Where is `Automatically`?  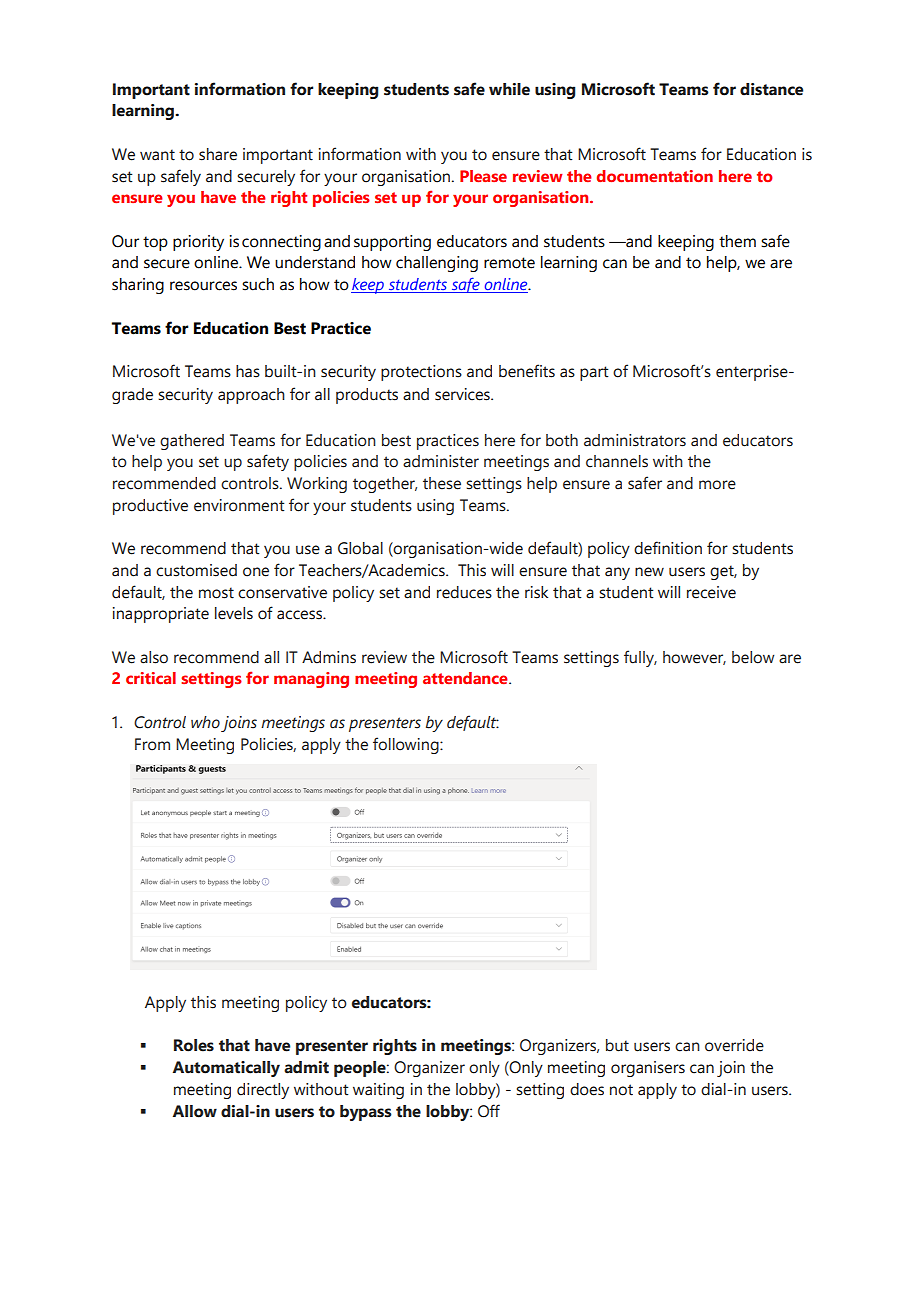
Automatically is located at coordinates (226, 1069).
